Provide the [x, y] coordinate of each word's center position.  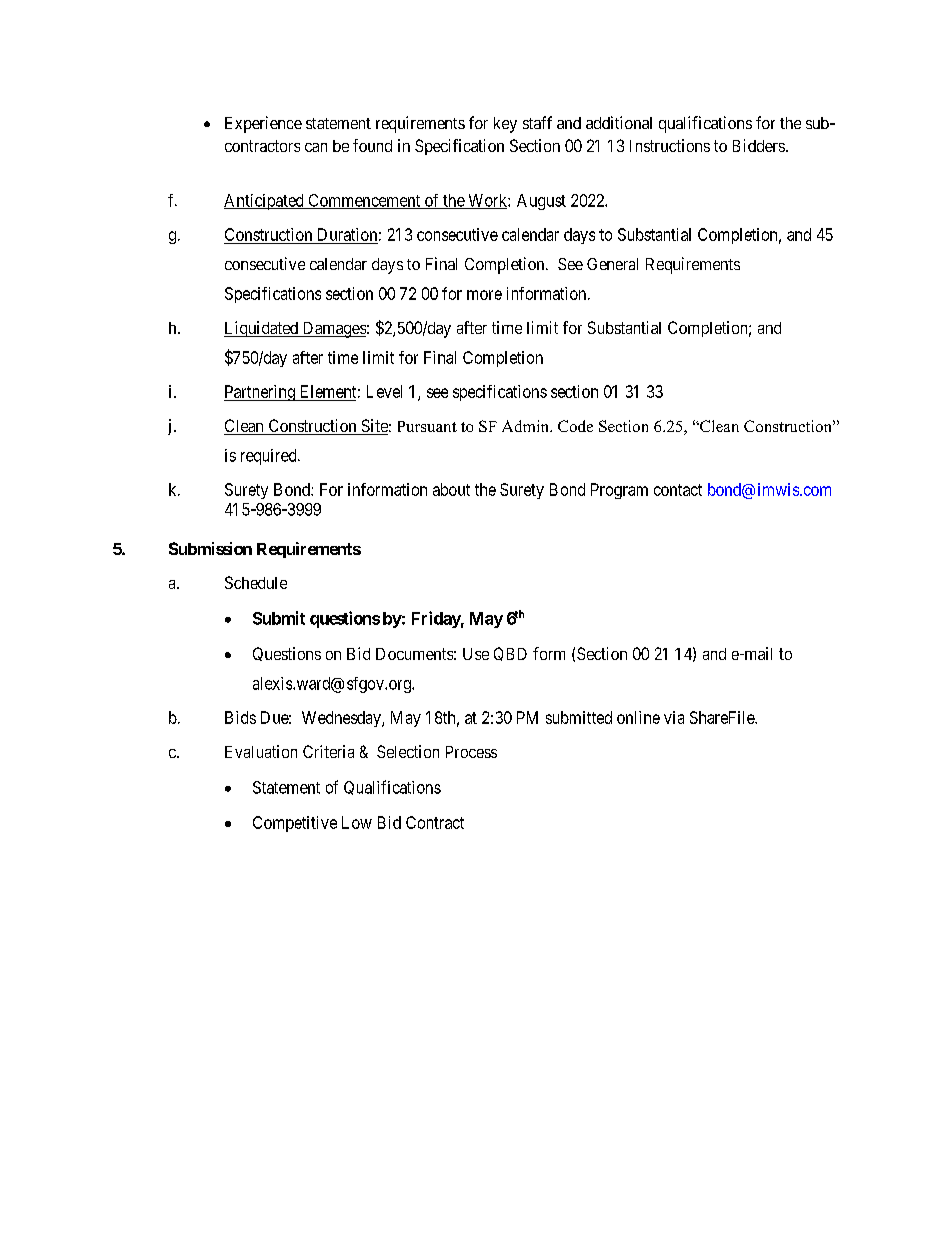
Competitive [295, 824]
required [270, 457]
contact [678, 490]
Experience [263, 124]
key [505, 125]
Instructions [670, 145]
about [451, 489]
